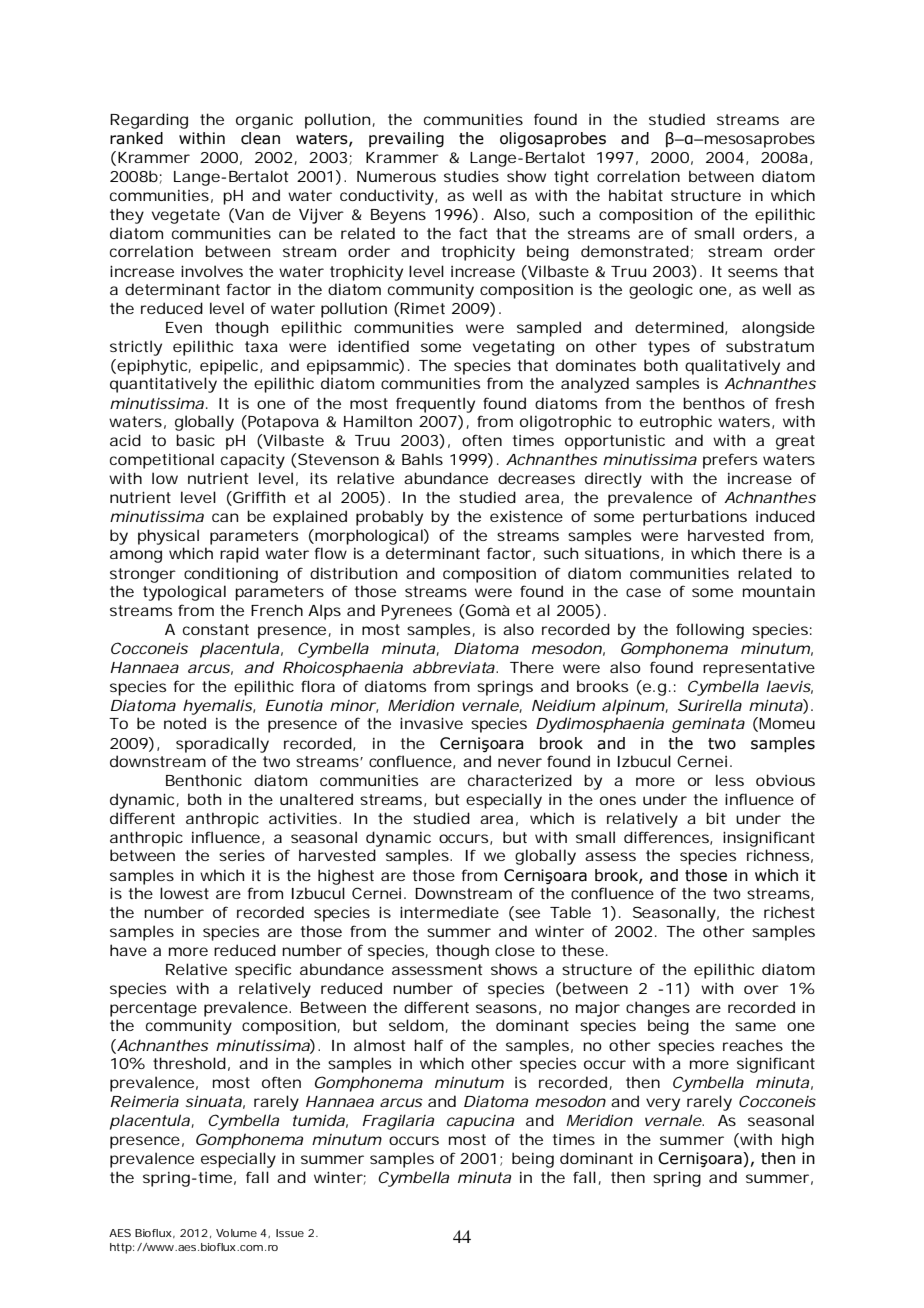 This screenshot has height=1308, width=924. I want to click on intermediate, so click(449, 912).
